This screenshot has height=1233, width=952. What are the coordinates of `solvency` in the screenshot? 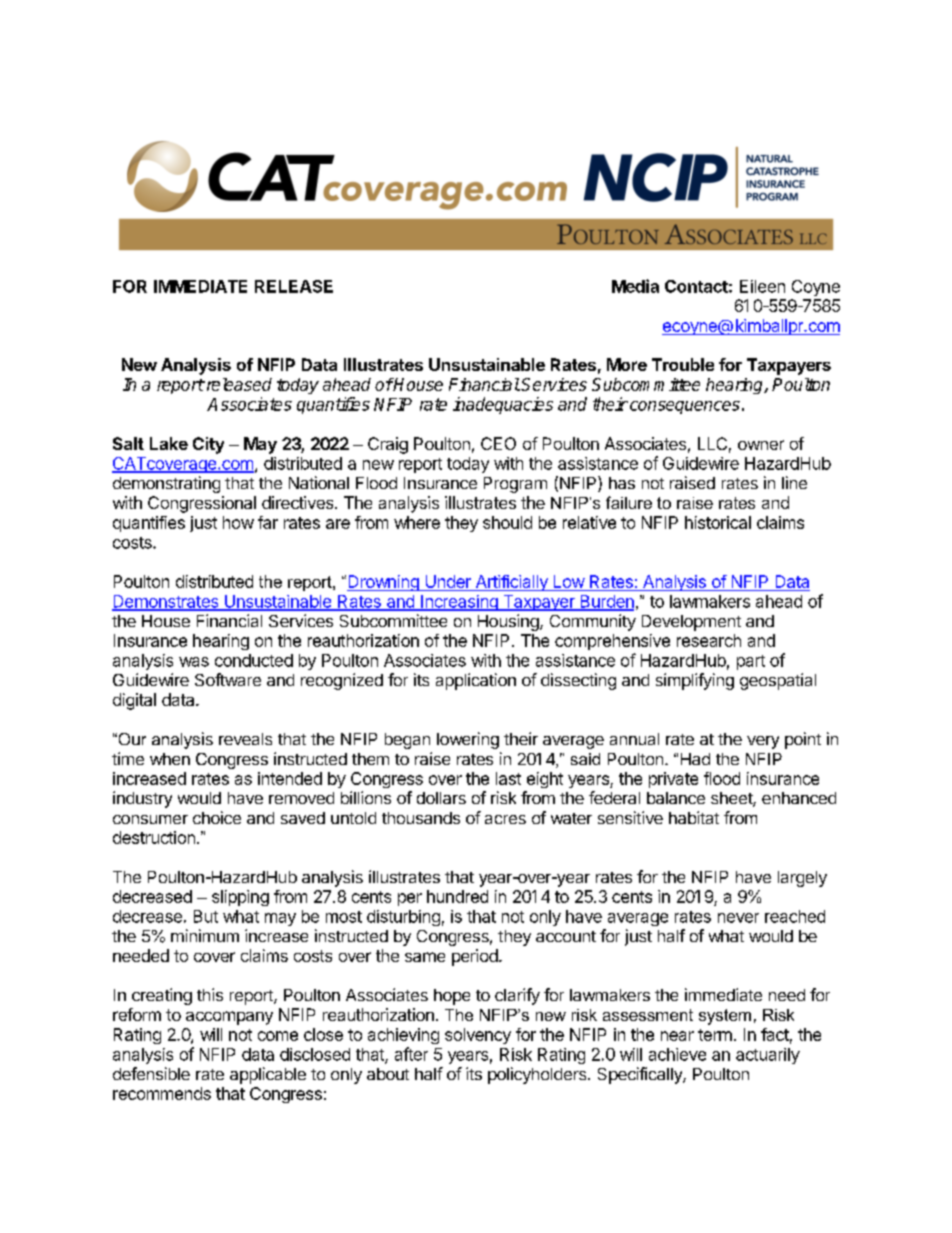 It's located at (478, 1036).
